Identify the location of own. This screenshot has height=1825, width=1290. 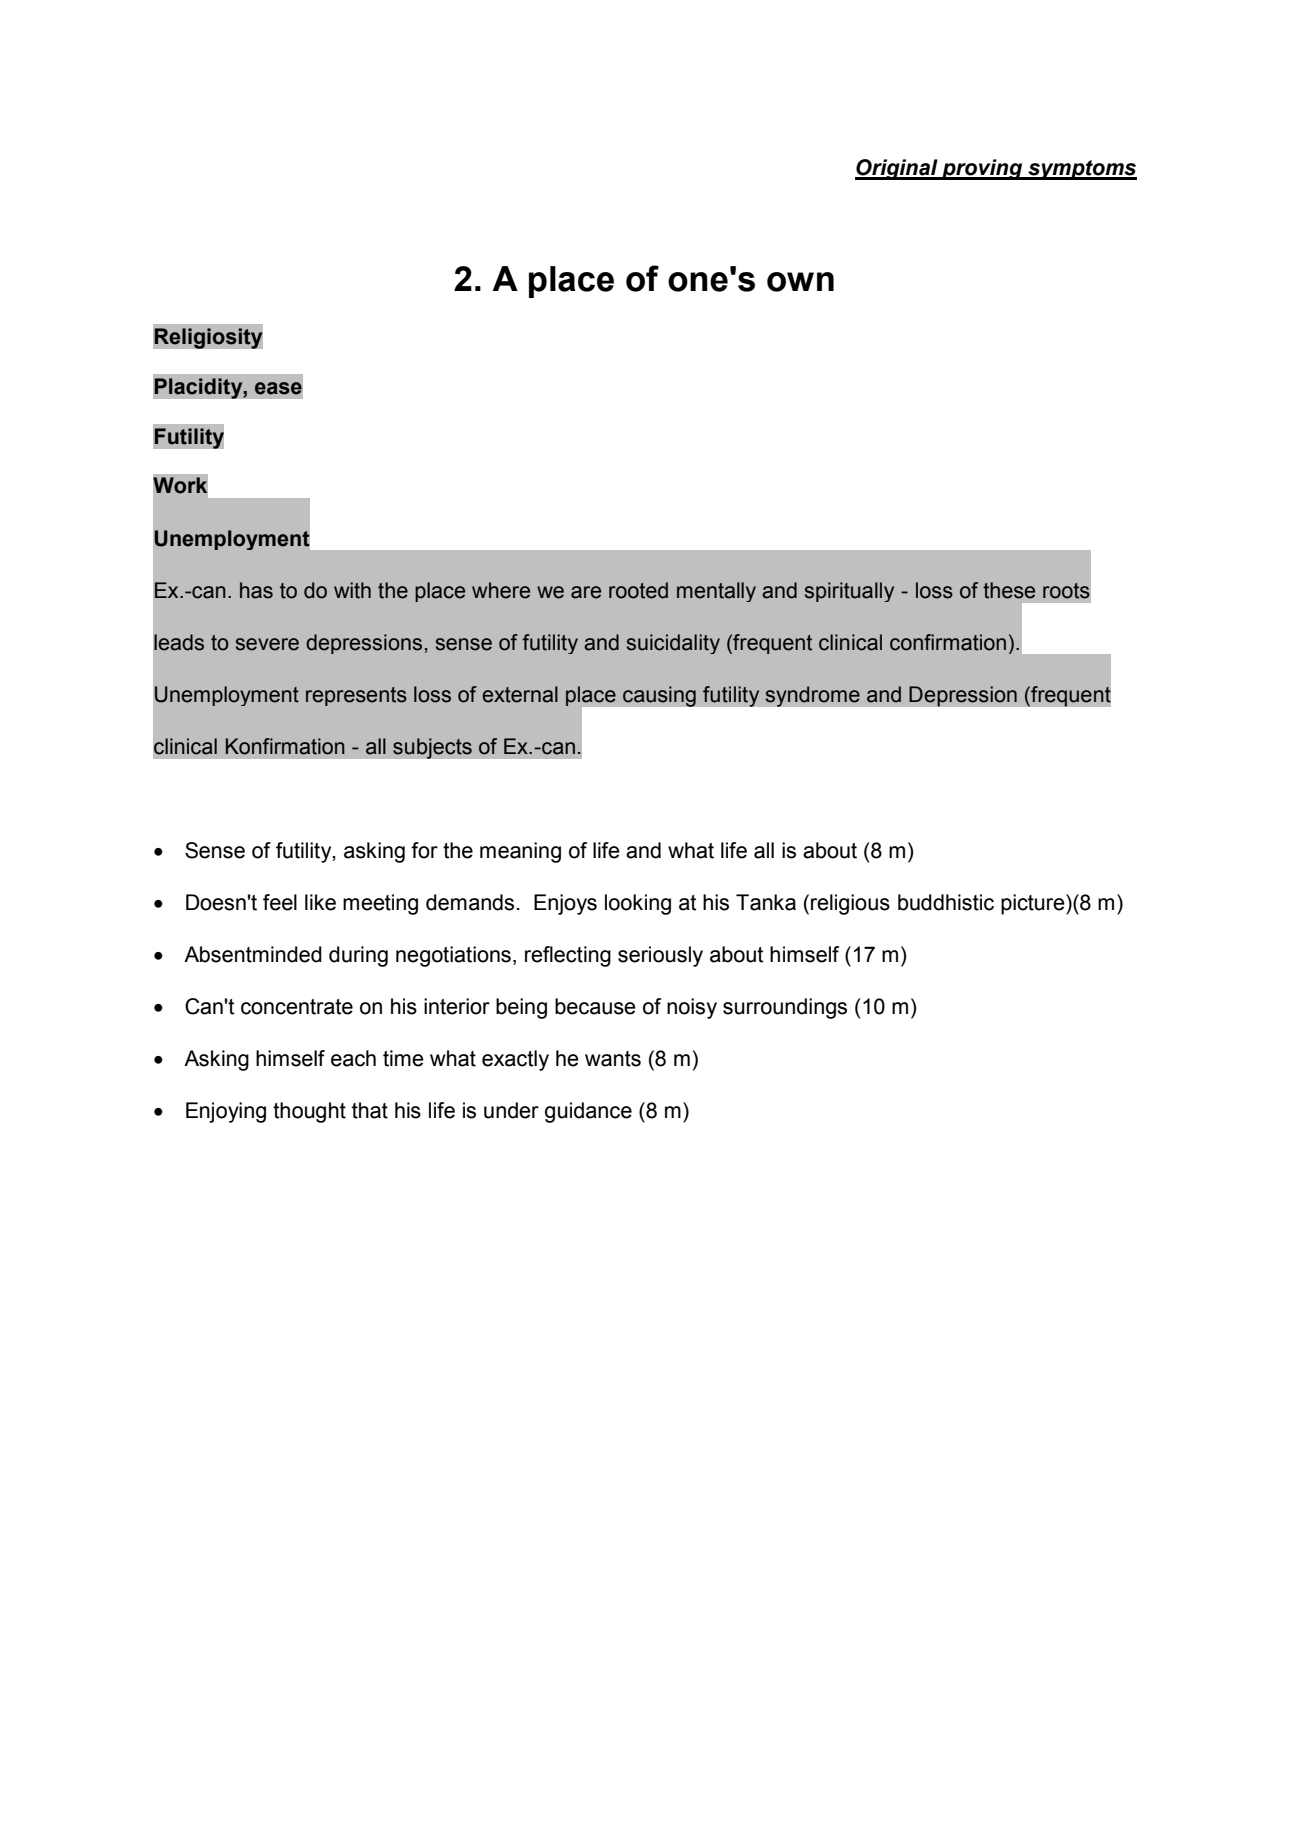
(800, 282).
